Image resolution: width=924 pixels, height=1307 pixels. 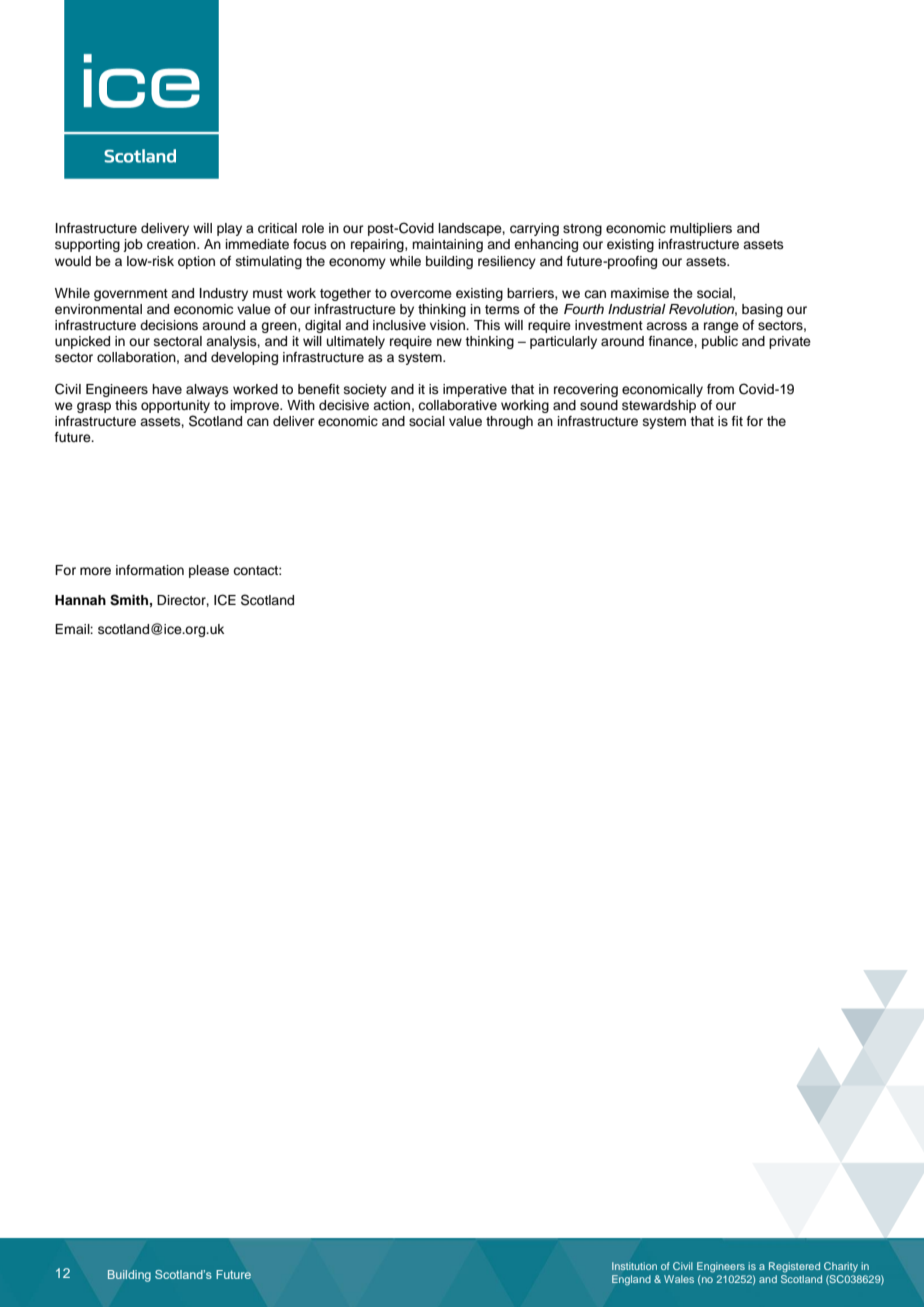 What do you see at coordinates (80, 600) in the screenshot?
I see `Hannah` at bounding box center [80, 600].
